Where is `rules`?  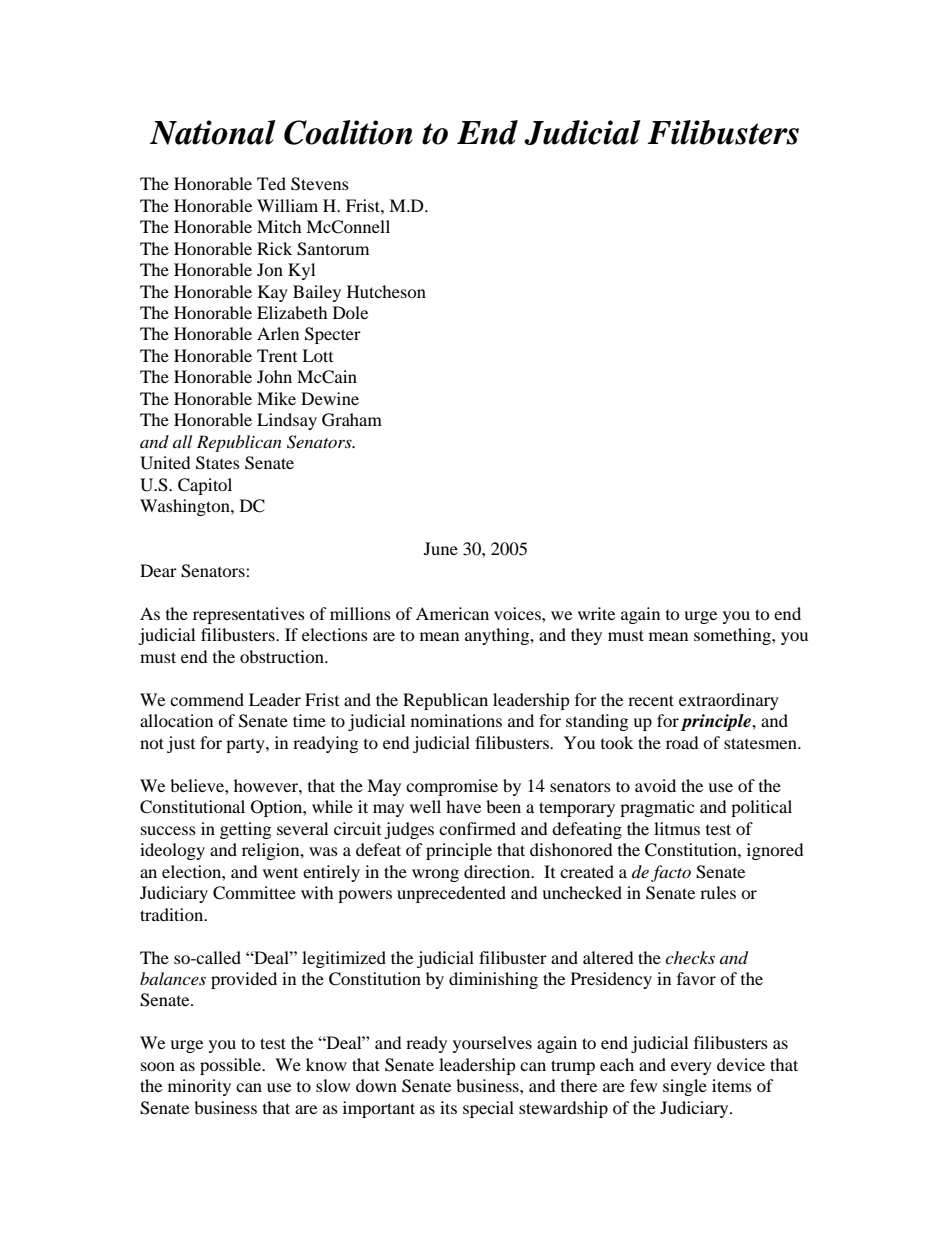 rules is located at coordinates (718, 892).
